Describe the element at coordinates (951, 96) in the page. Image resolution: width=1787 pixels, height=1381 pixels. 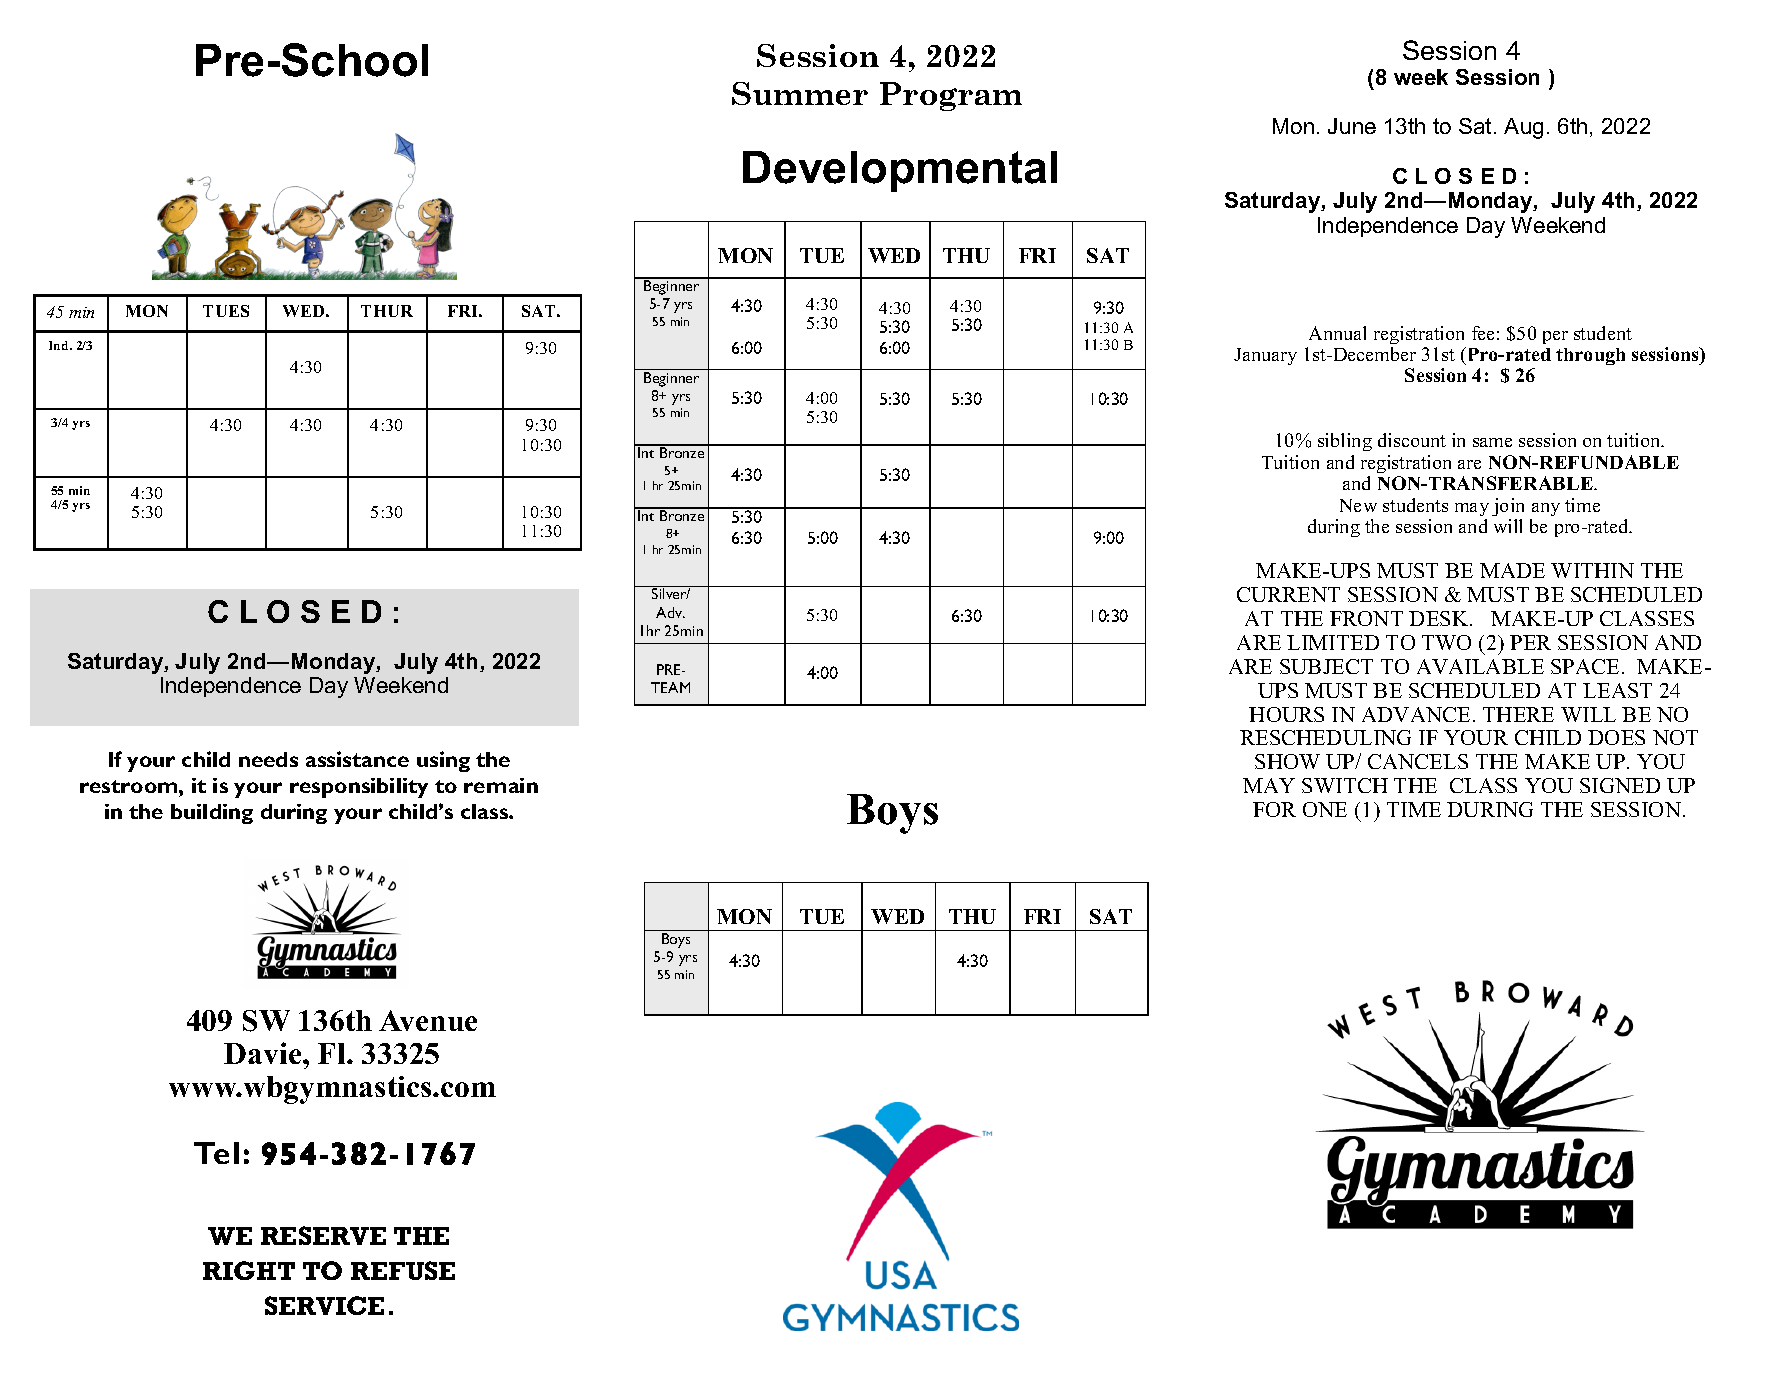
I see `Program` at that location.
